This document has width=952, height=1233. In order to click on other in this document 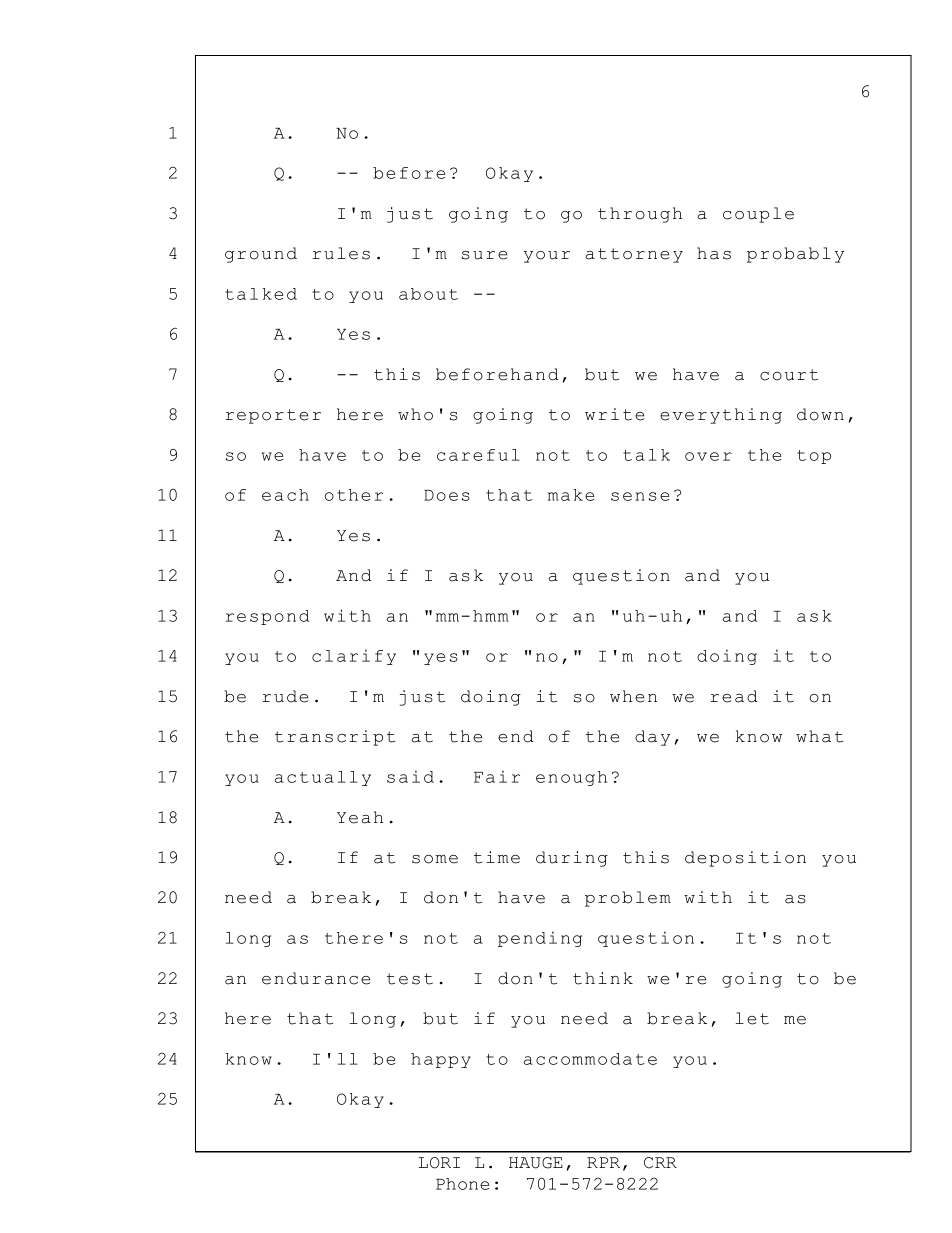, I will do `click(354, 495)`.
